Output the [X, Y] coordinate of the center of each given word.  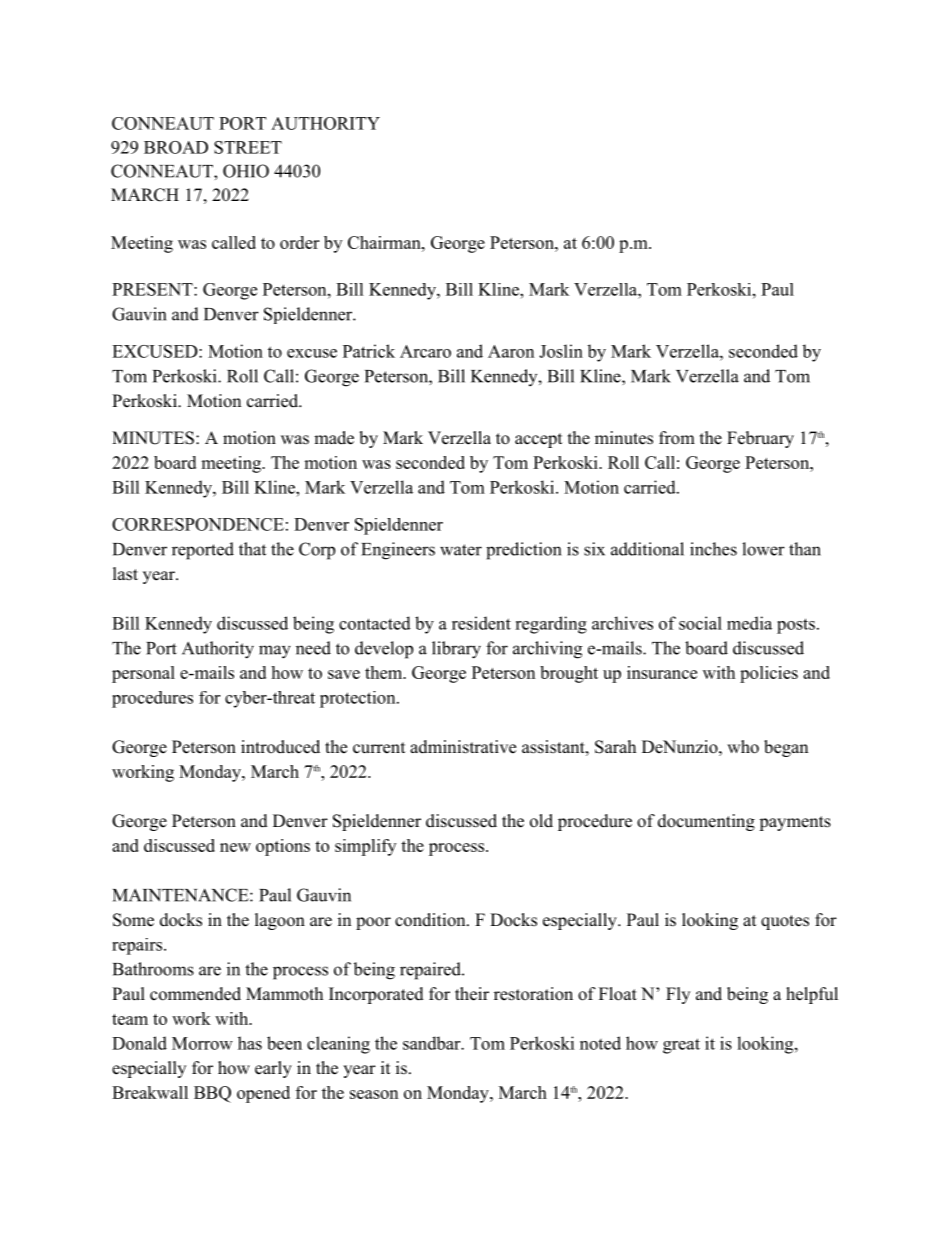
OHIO [246, 171]
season [374, 1094]
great [681, 1046]
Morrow [202, 1043]
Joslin [561, 351]
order [299, 242]
